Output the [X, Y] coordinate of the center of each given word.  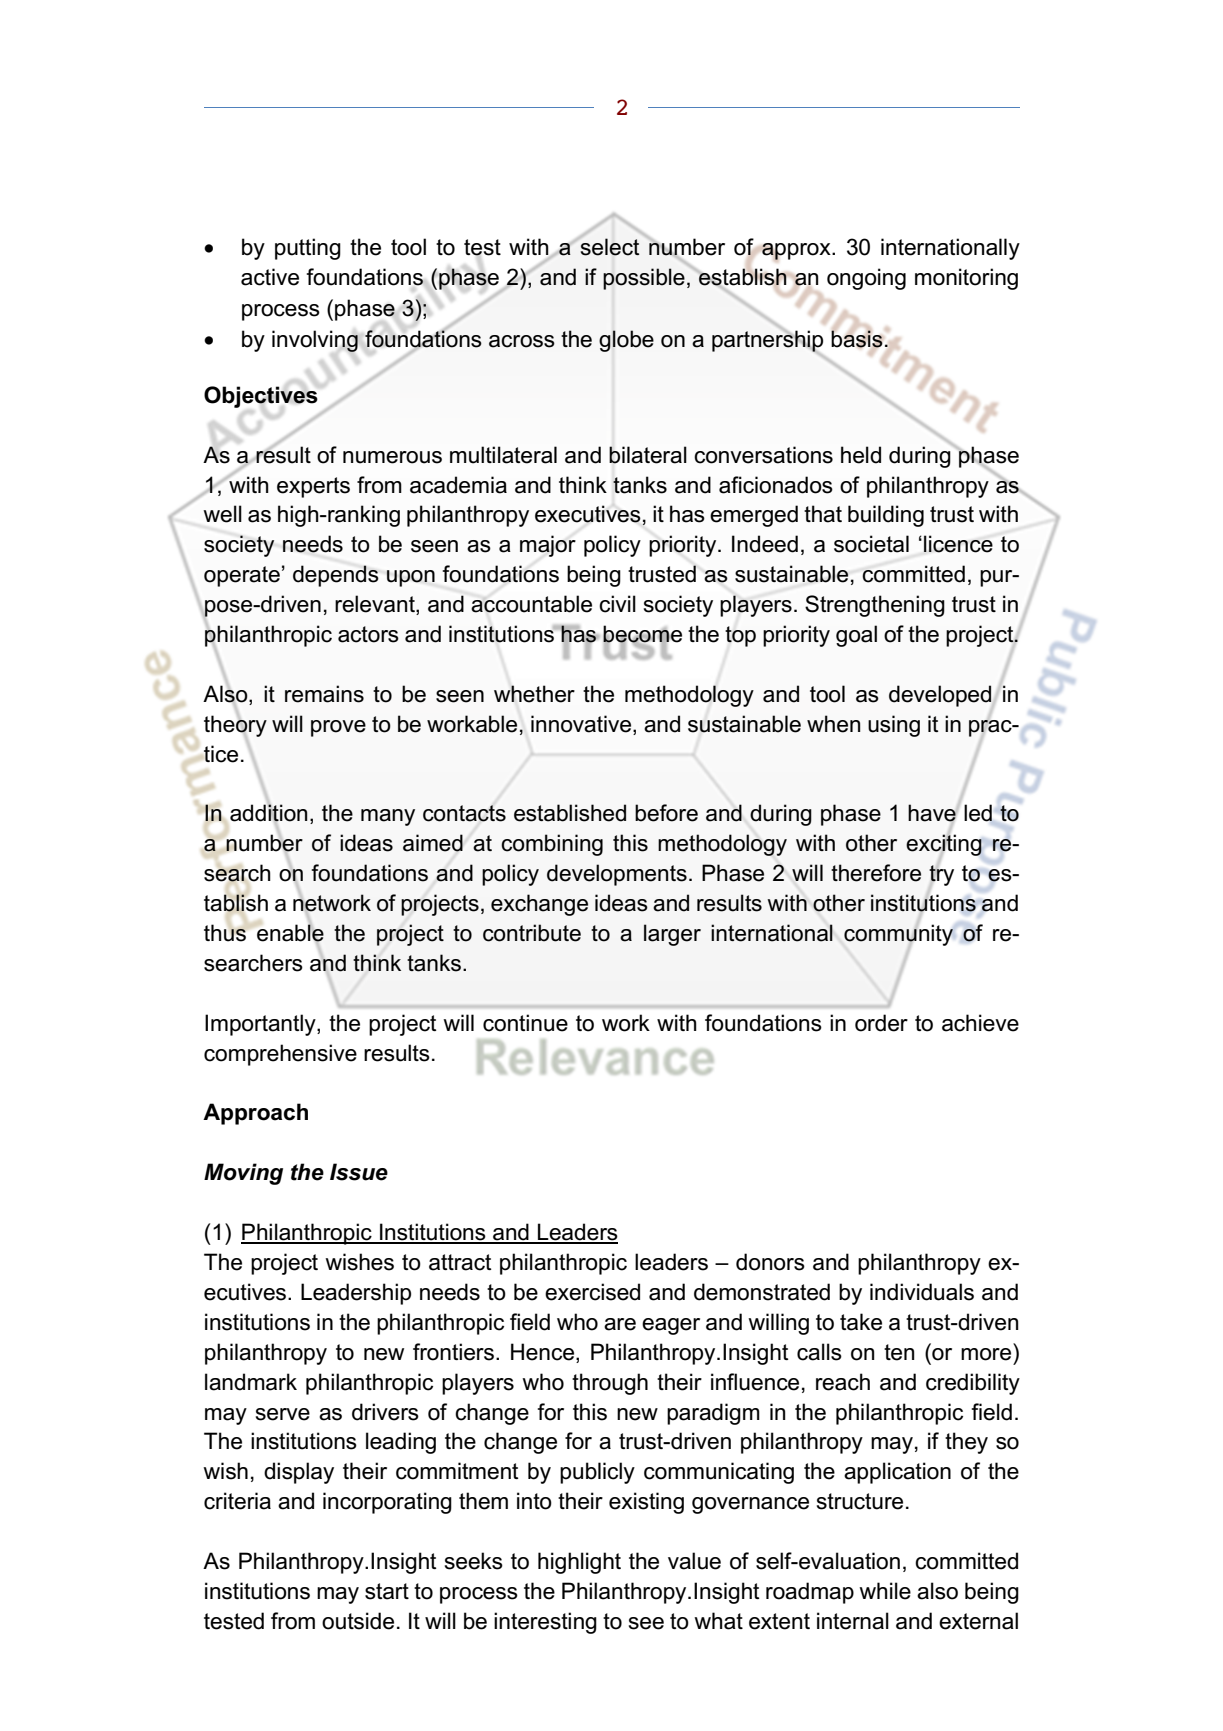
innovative [582, 725]
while [885, 1591]
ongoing [866, 279]
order [881, 1023]
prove [338, 728]
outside [358, 1621]
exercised [592, 1292]
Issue [359, 1172]
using [894, 726]
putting [308, 249]
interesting [545, 1623]
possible [644, 279]
